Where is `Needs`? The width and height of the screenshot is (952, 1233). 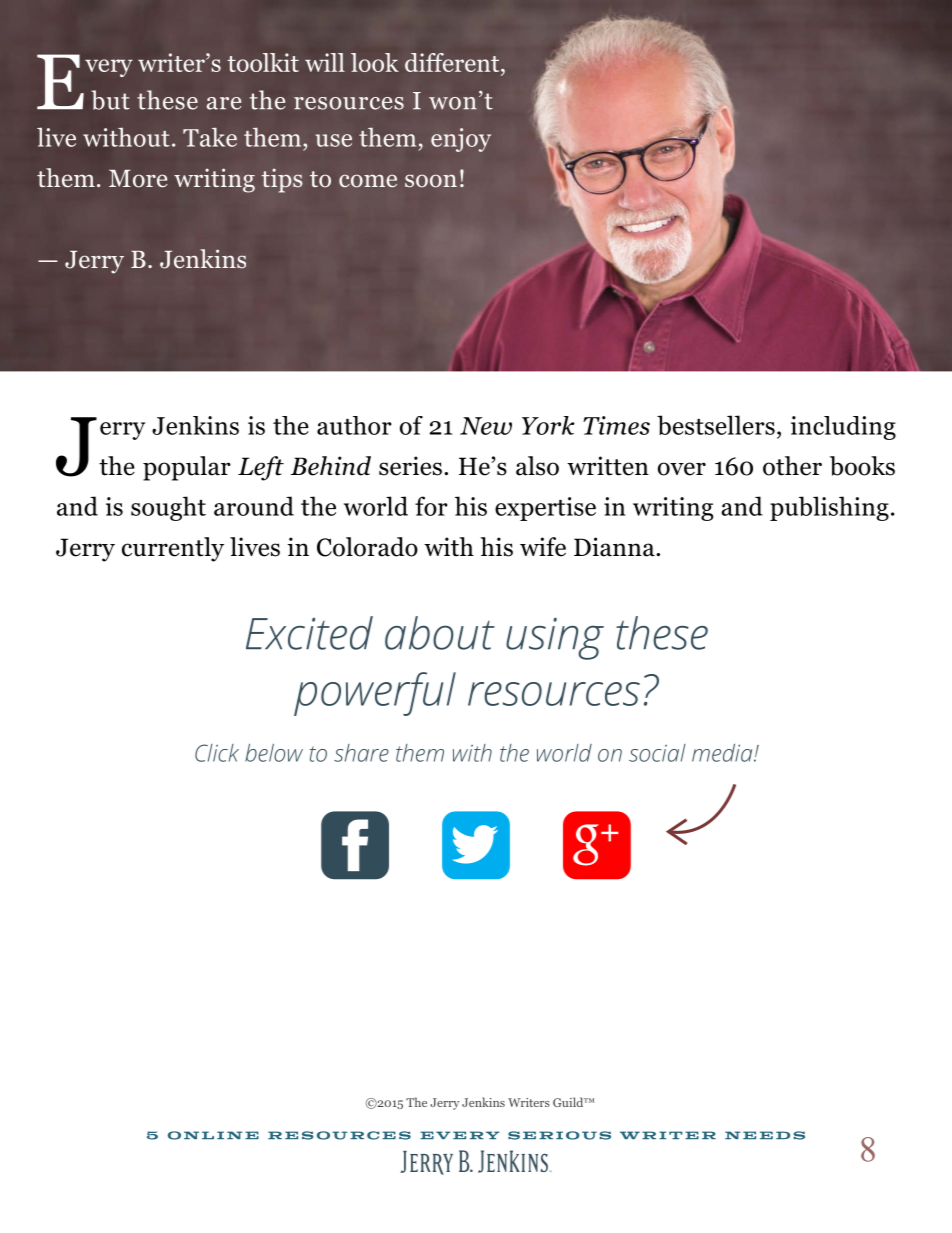
Needs is located at coordinates (765, 1135).
